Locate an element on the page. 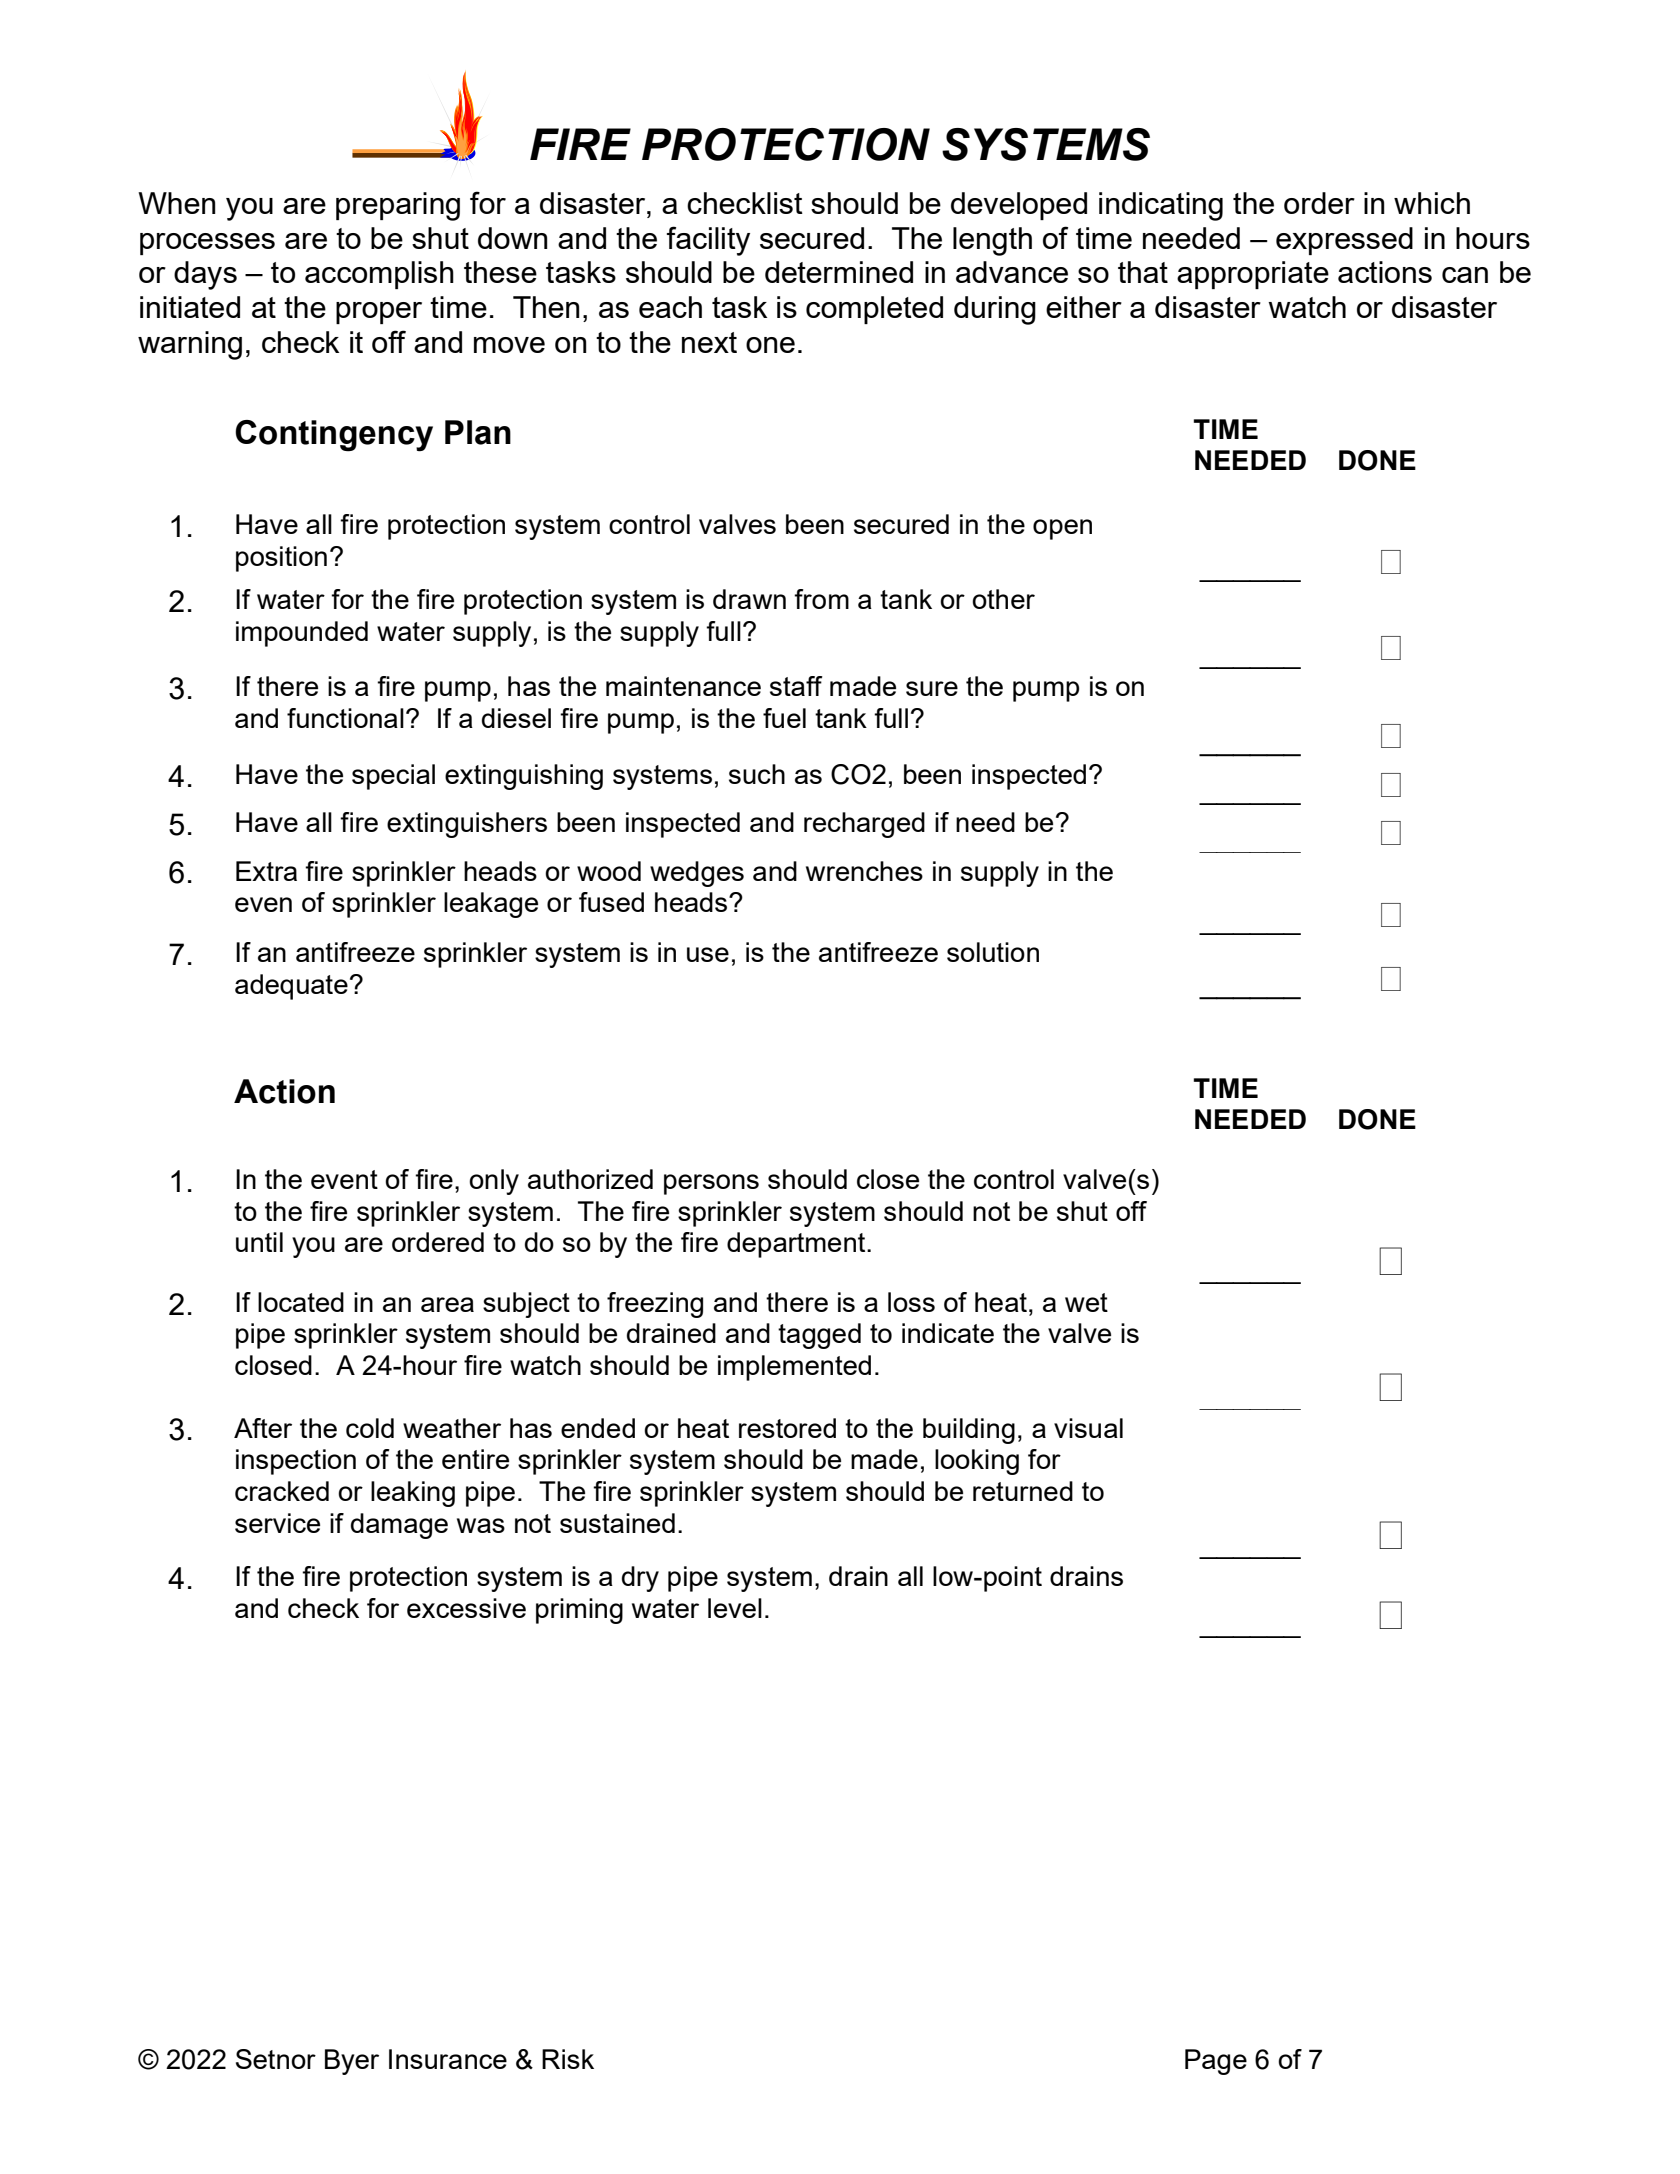 This image has width=1680, height=2174. Insurance is located at coordinates (448, 2059).
